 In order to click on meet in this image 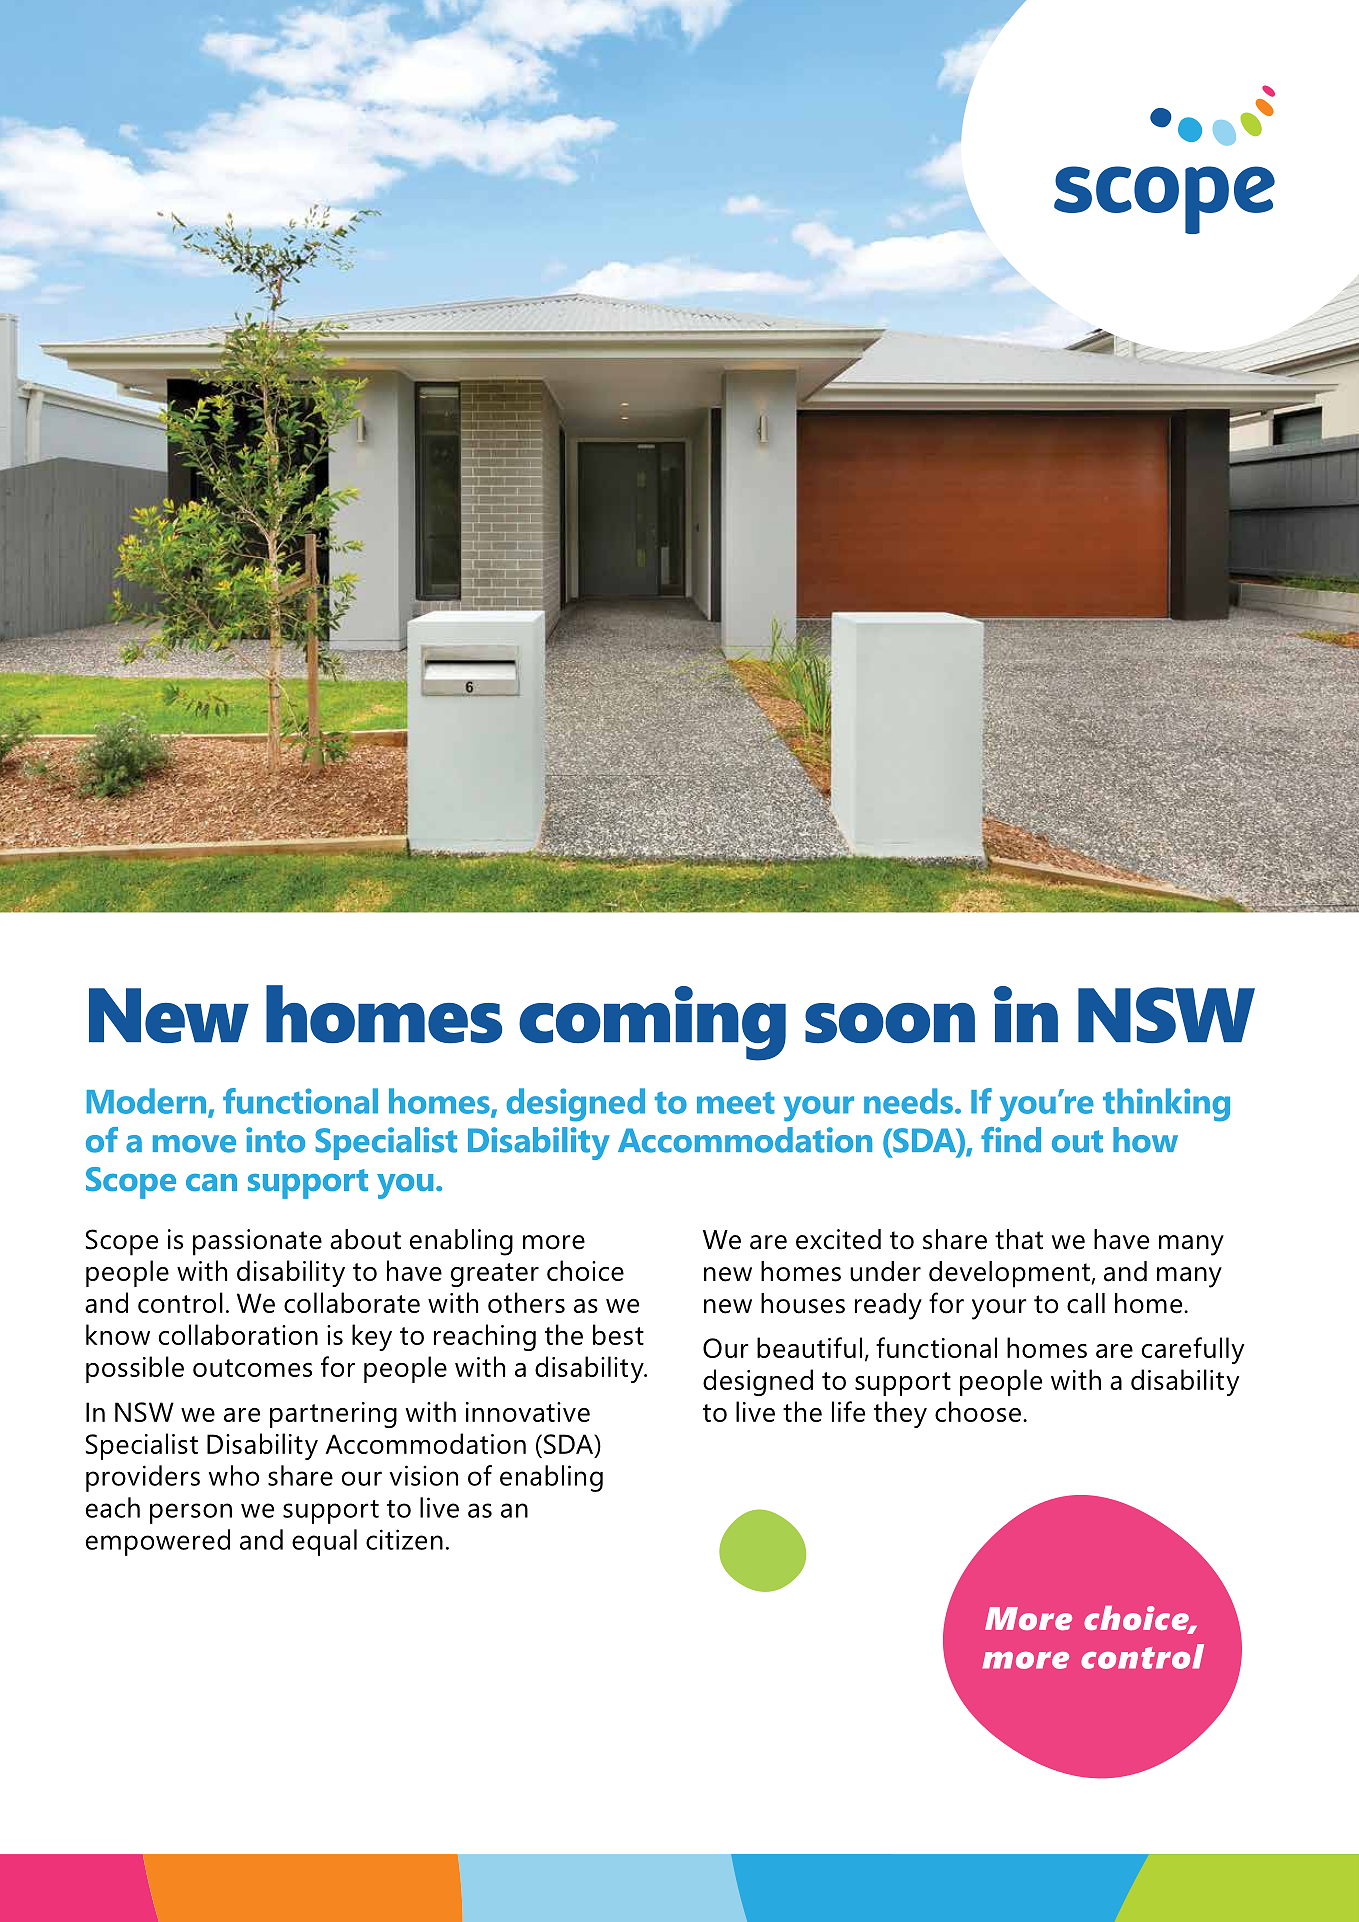, I will do `click(736, 1103)`.
